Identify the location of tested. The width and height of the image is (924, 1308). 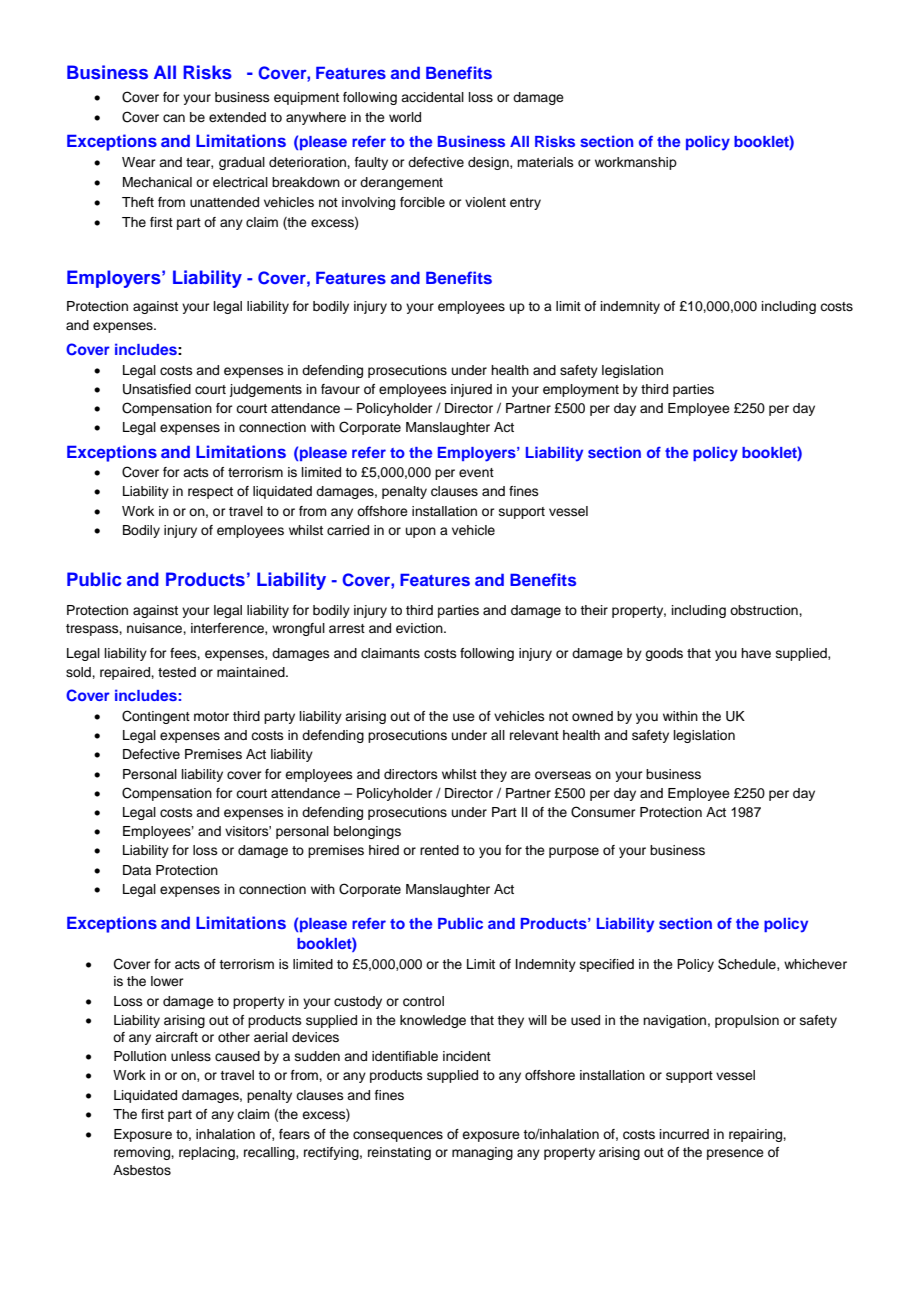
(177, 672).
